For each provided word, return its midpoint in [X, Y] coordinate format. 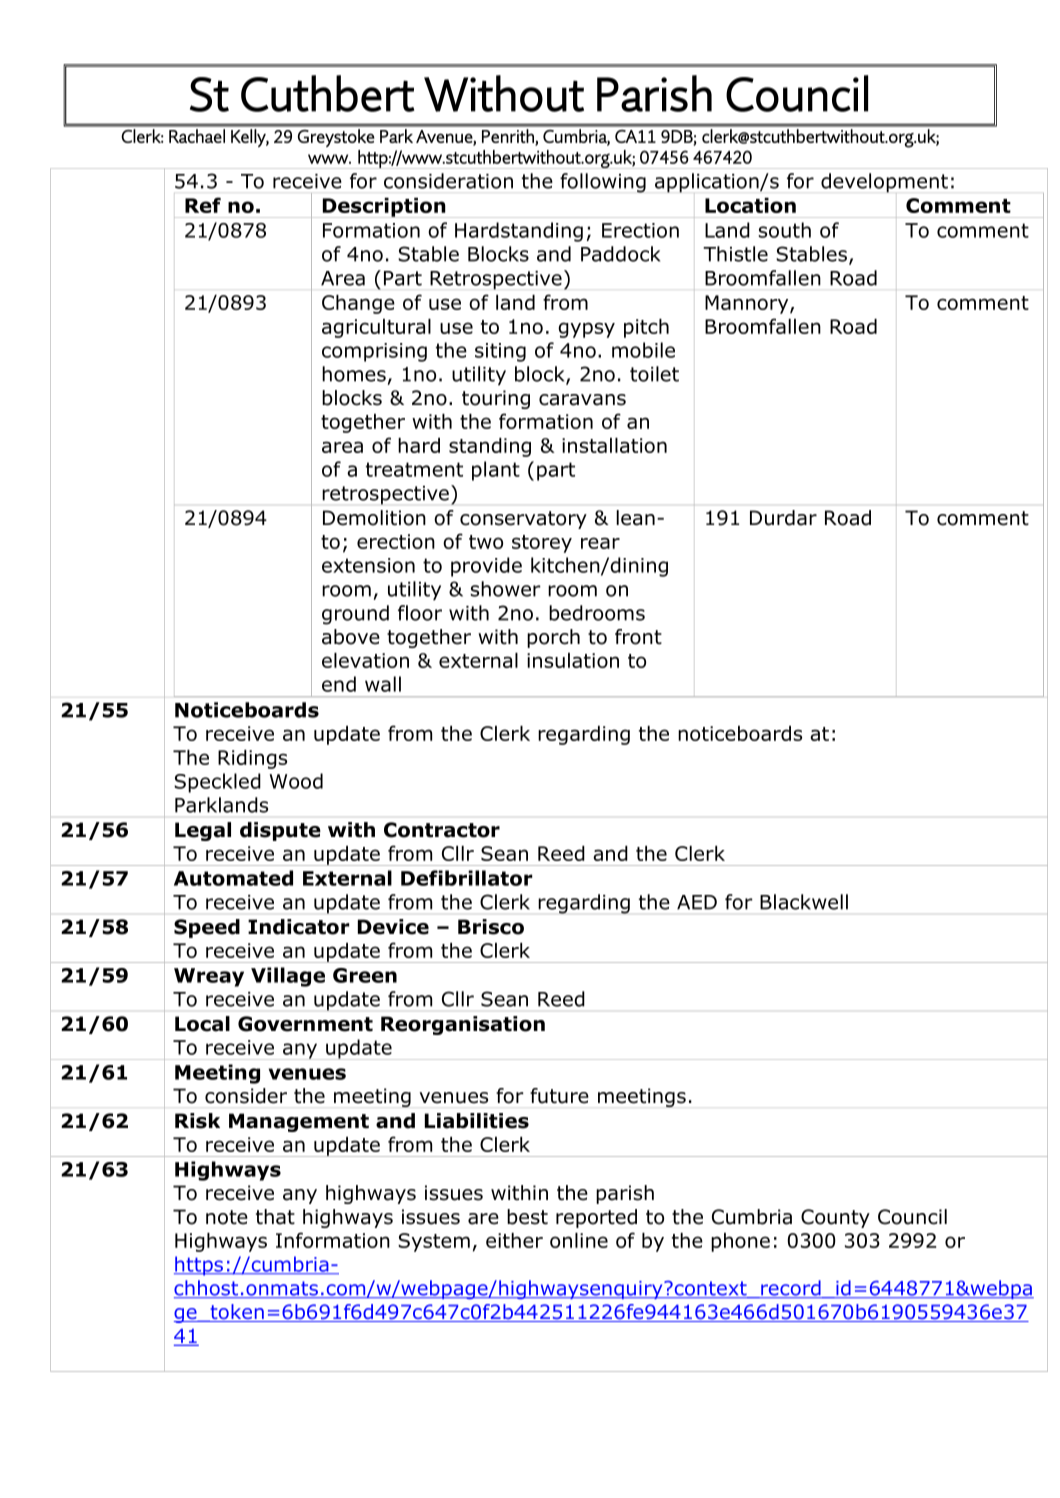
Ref [203, 205]
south [784, 230]
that [275, 1217]
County [835, 1218]
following [603, 183]
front [638, 637]
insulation [573, 660]
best [527, 1217]
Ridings [252, 759]
